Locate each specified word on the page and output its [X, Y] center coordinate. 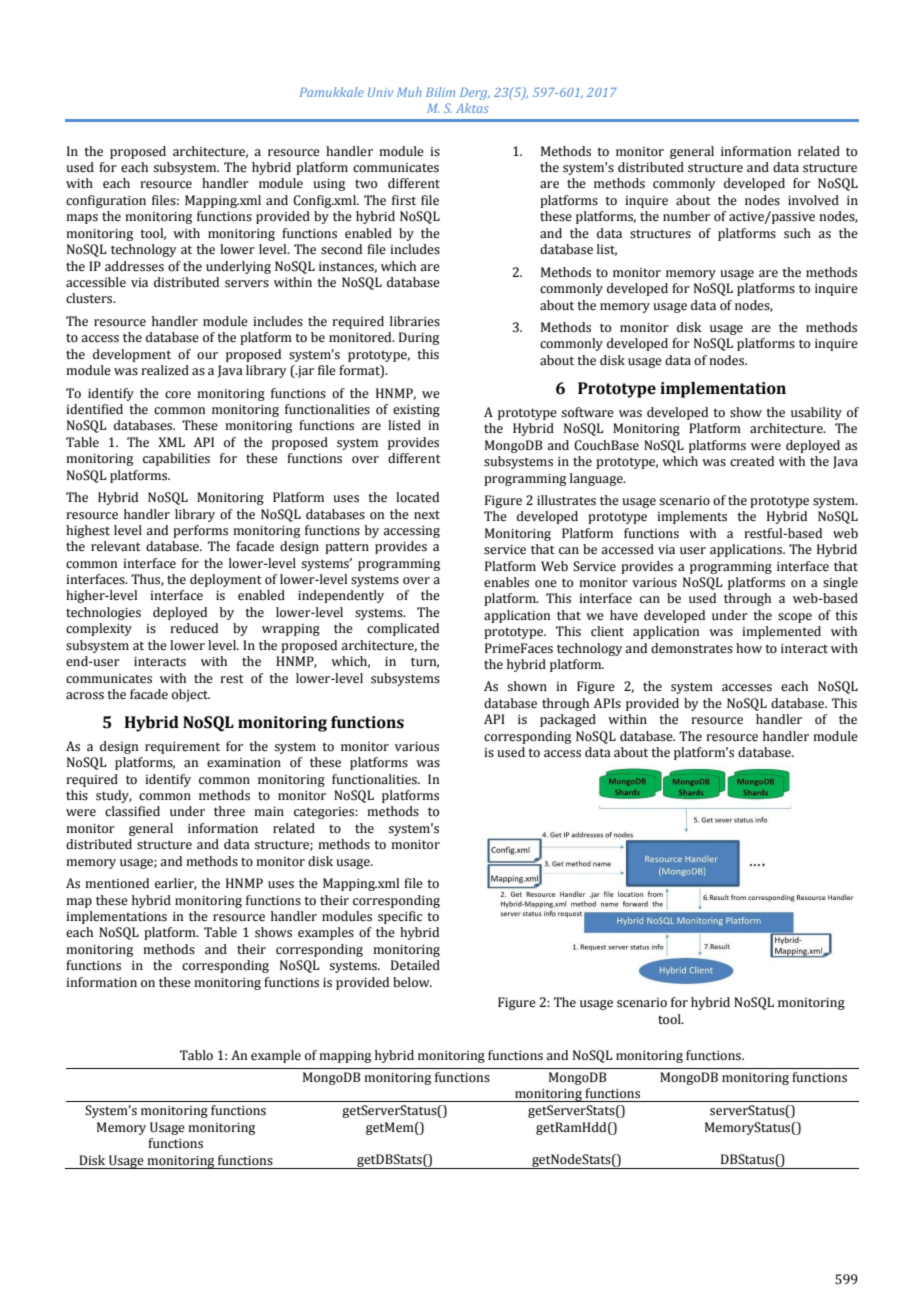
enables [506, 582]
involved [813, 200]
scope [795, 618]
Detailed [415, 965]
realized [165, 370]
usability [816, 413]
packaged [568, 720]
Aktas [472, 108]
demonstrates [692, 648]
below [412, 982]
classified [132, 811]
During [419, 338]
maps [82, 219]
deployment [226, 580]
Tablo [196, 1055]
